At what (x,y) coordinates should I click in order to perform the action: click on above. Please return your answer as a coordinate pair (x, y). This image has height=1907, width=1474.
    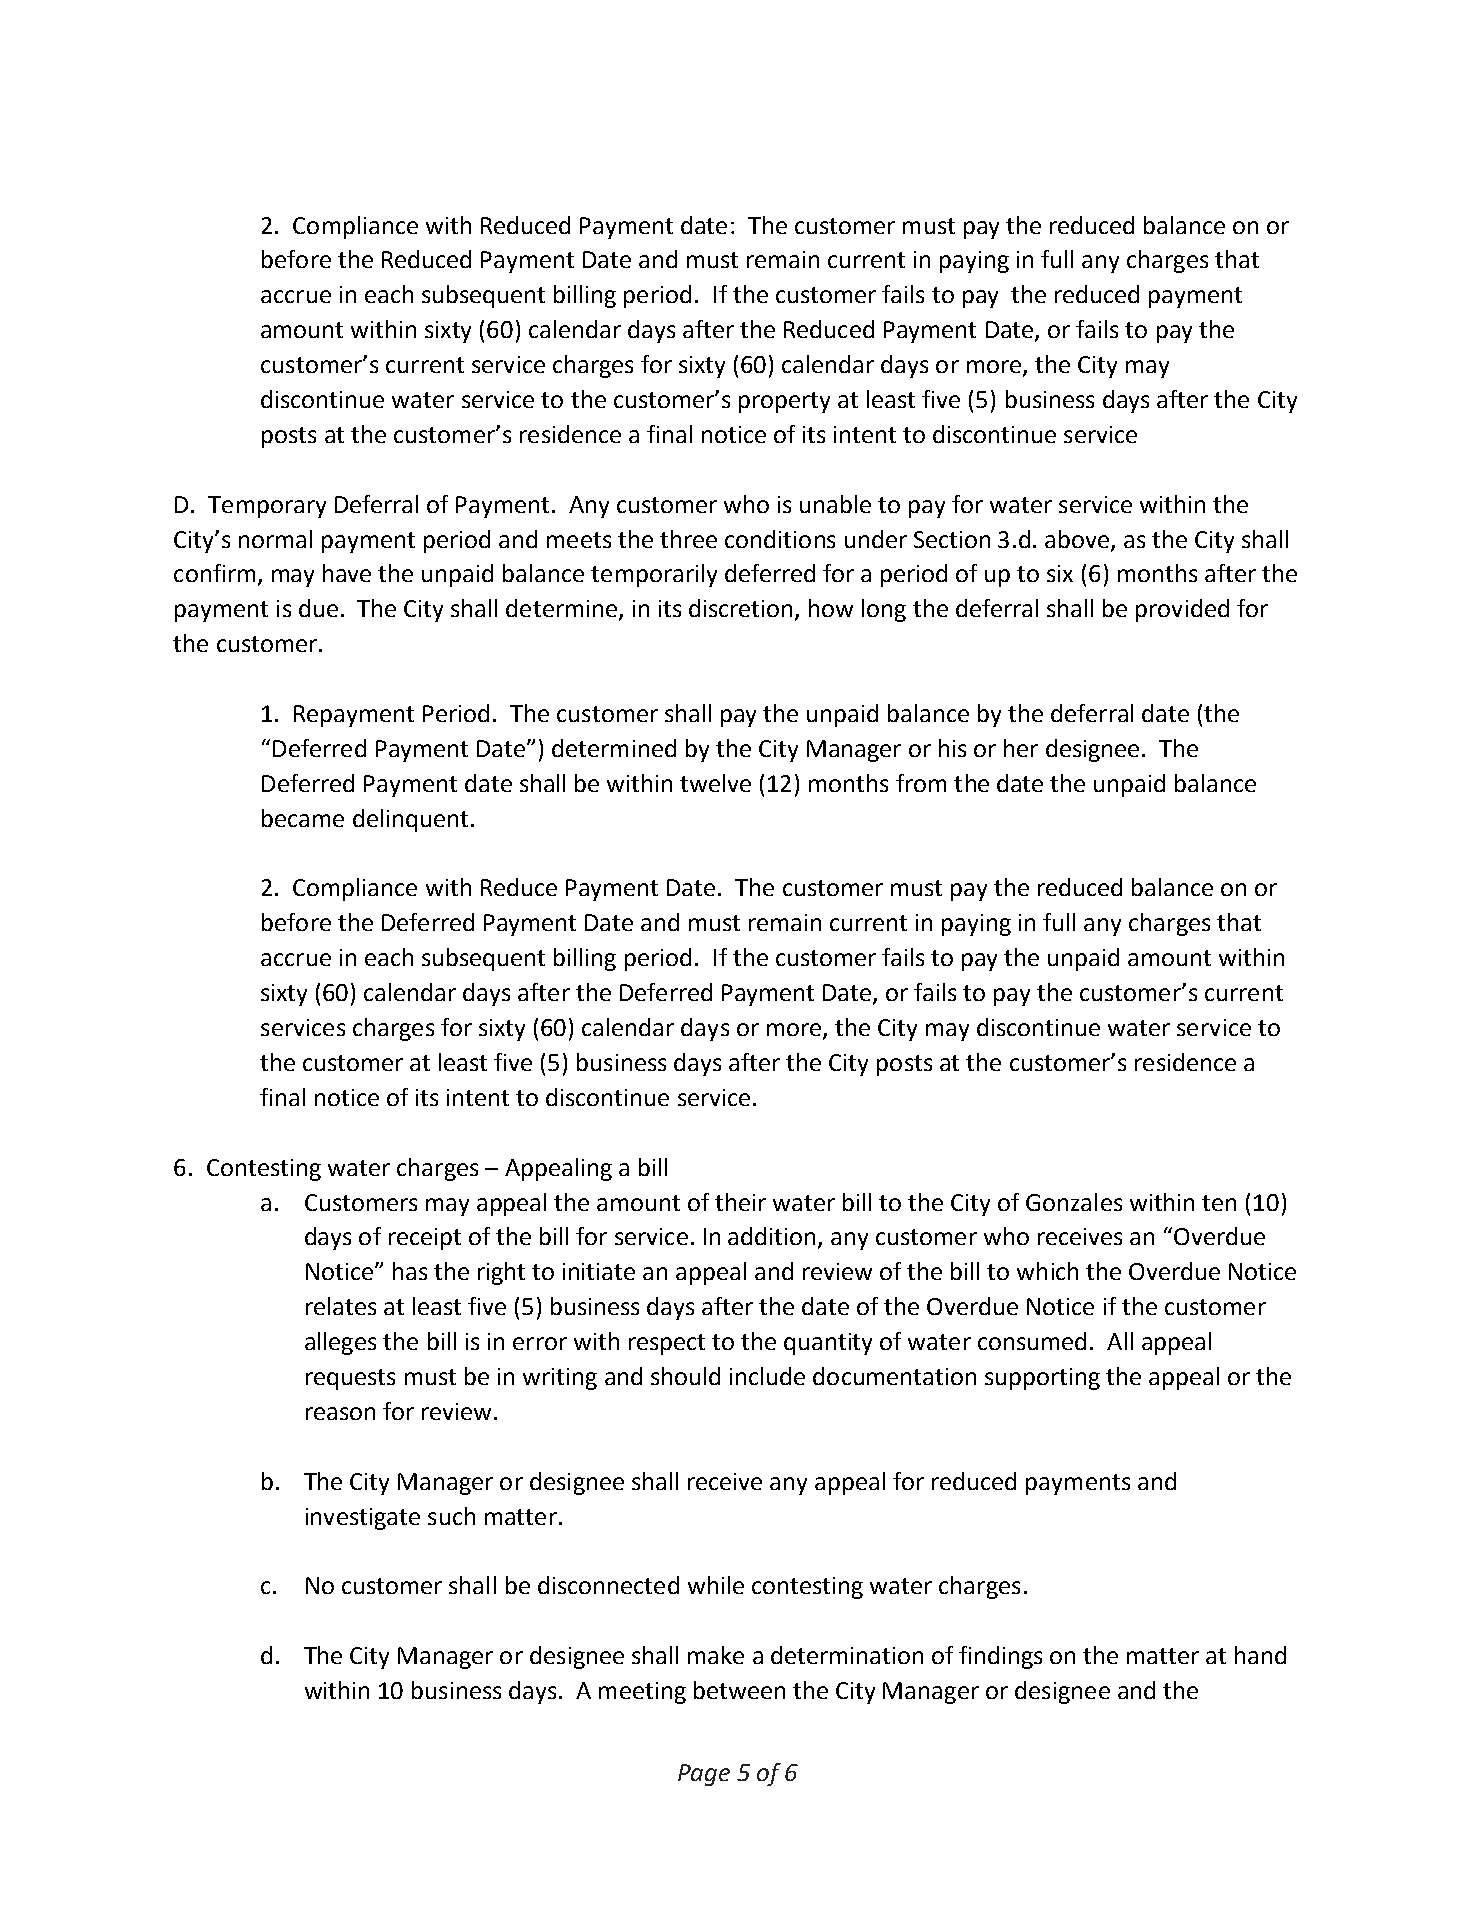
    Looking at the image, I should click on (1078, 540).
